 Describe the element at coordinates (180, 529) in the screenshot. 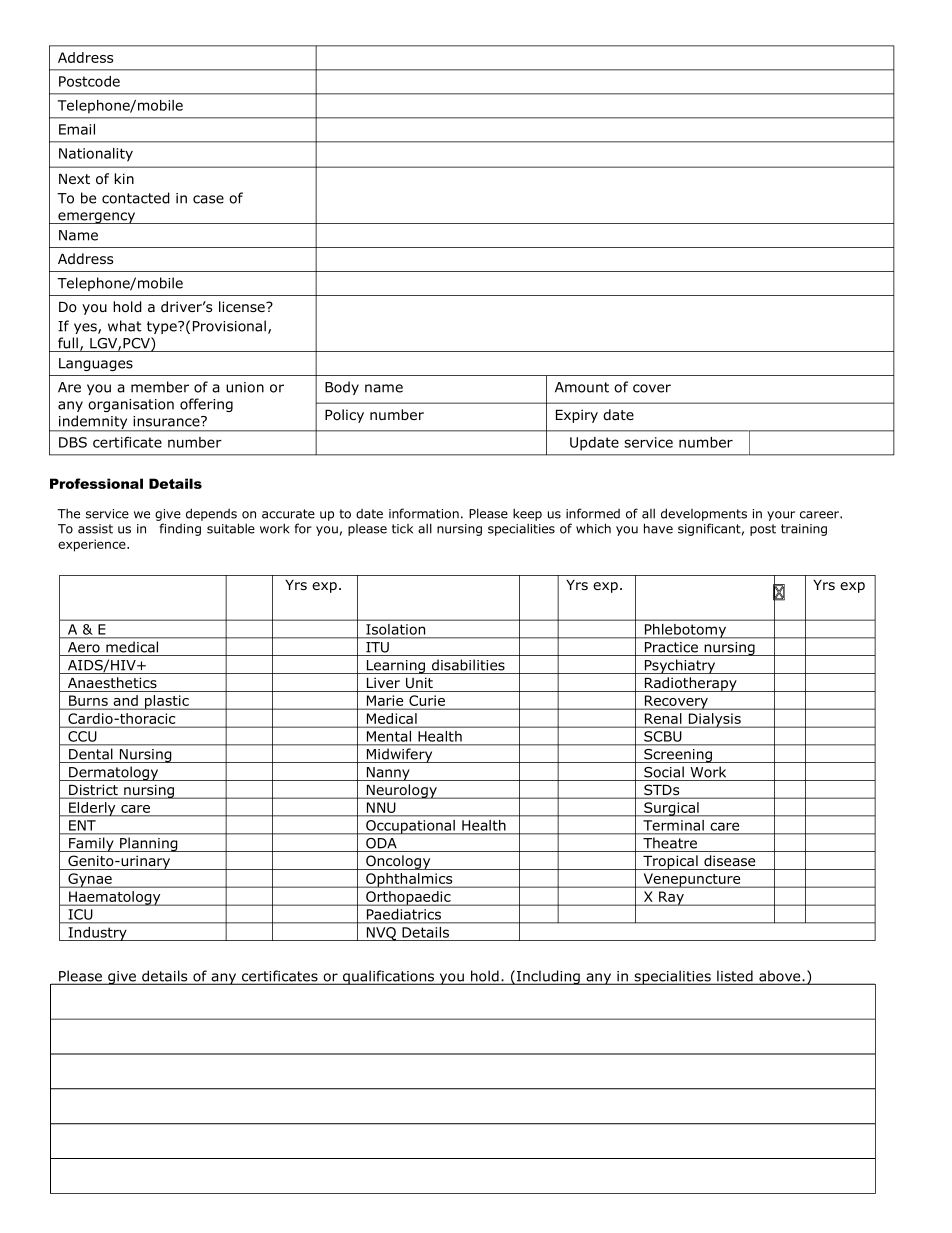

I see `finding` at that location.
